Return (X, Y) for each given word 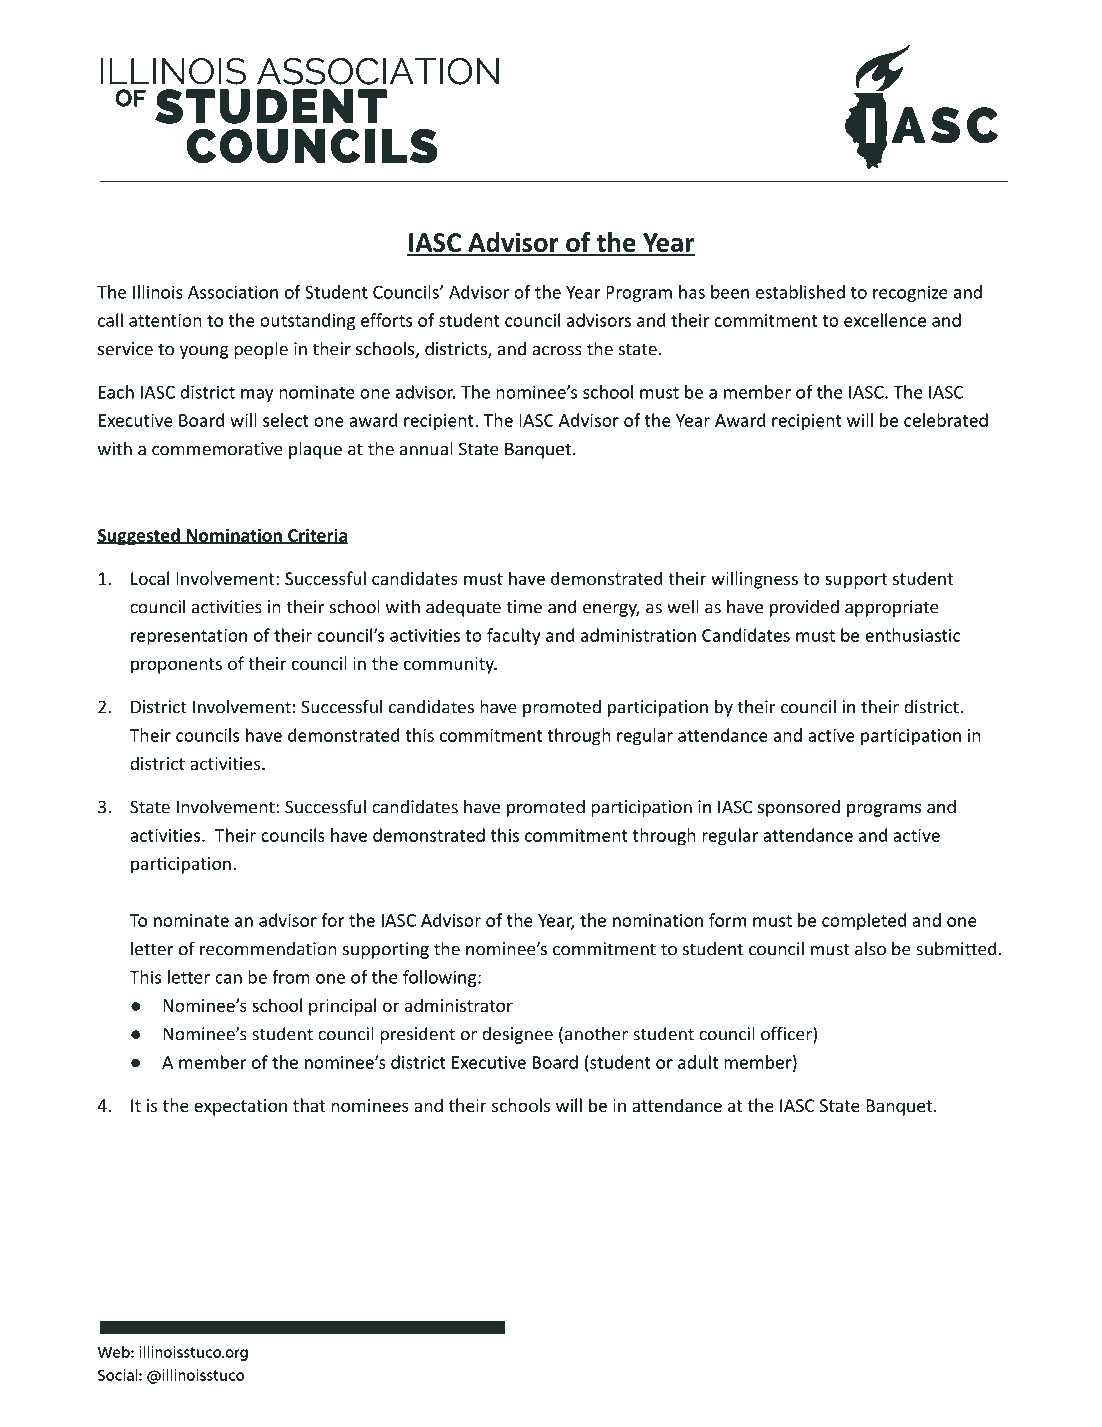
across (557, 351)
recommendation (268, 949)
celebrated (946, 420)
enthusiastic (912, 635)
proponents (176, 666)
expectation (240, 1107)
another (596, 1033)
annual (426, 448)
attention (165, 320)
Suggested (139, 537)
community (450, 665)
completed (864, 922)
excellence (885, 320)
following (441, 978)
